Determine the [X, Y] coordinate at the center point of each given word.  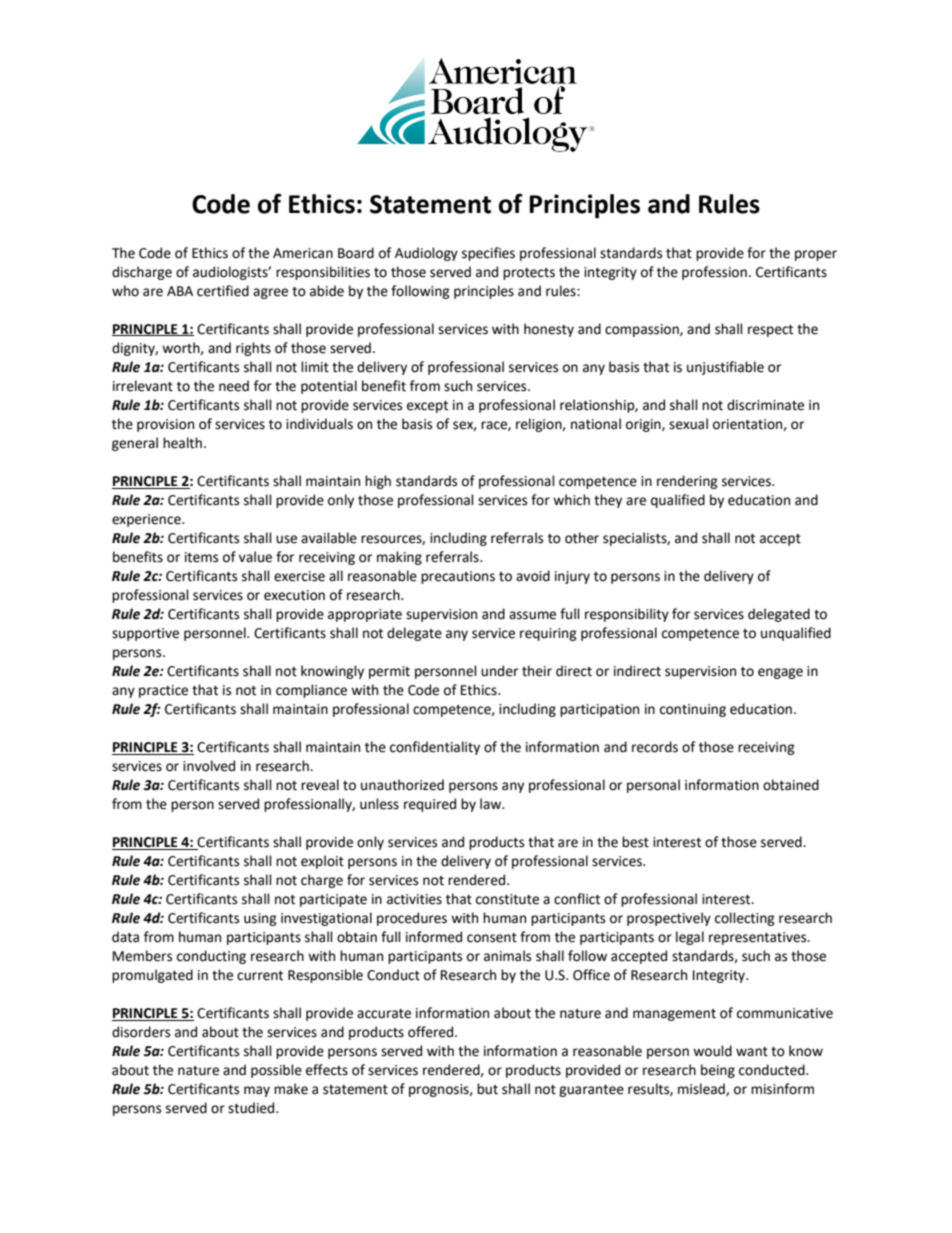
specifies [488, 254]
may [257, 1091]
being [718, 1071]
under [499, 671]
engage [780, 673]
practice [163, 691]
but [487, 1089]
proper [816, 255]
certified [223, 291]
